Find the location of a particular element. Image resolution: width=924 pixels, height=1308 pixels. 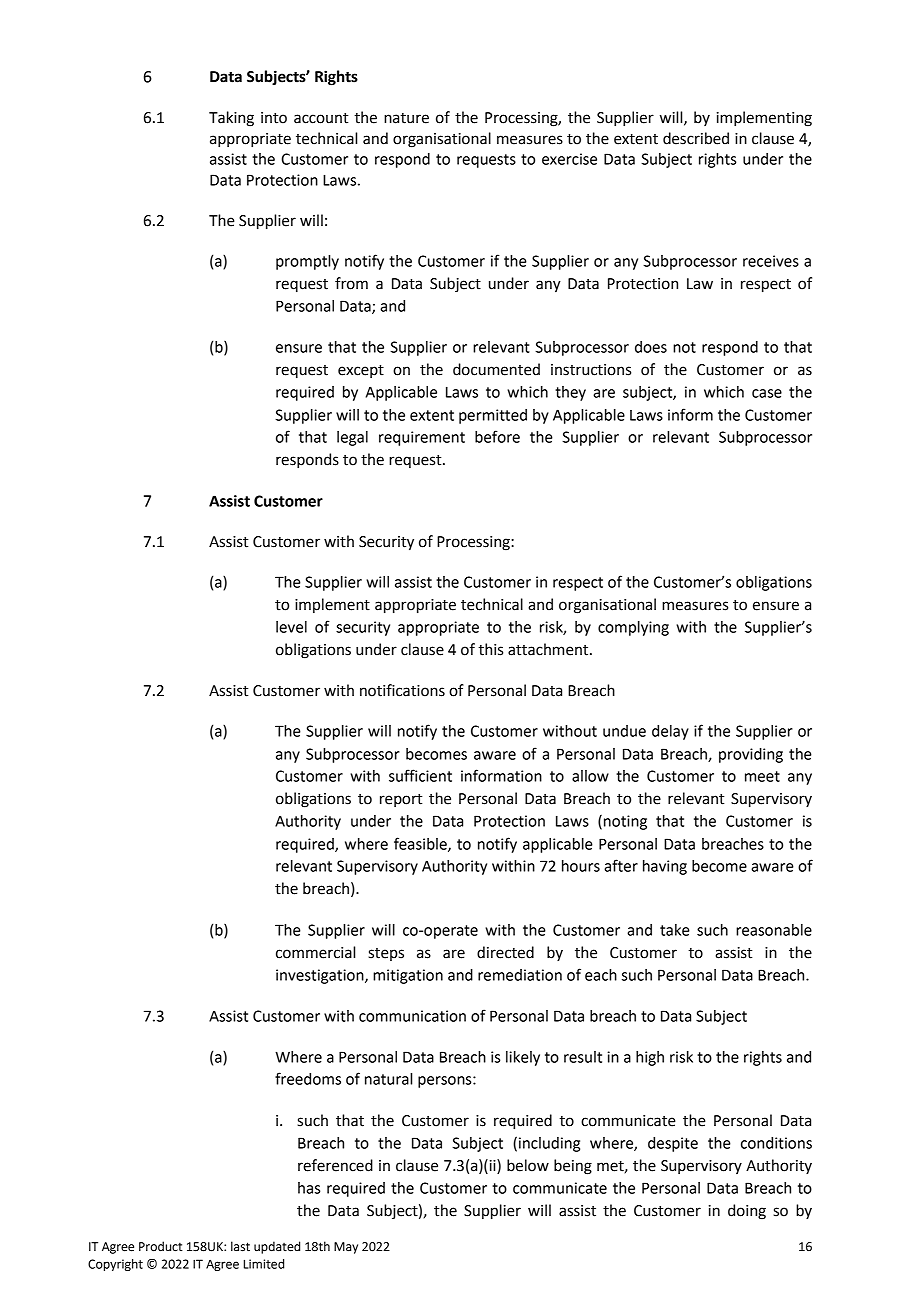

requirement is located at coordinates (422, 438).
